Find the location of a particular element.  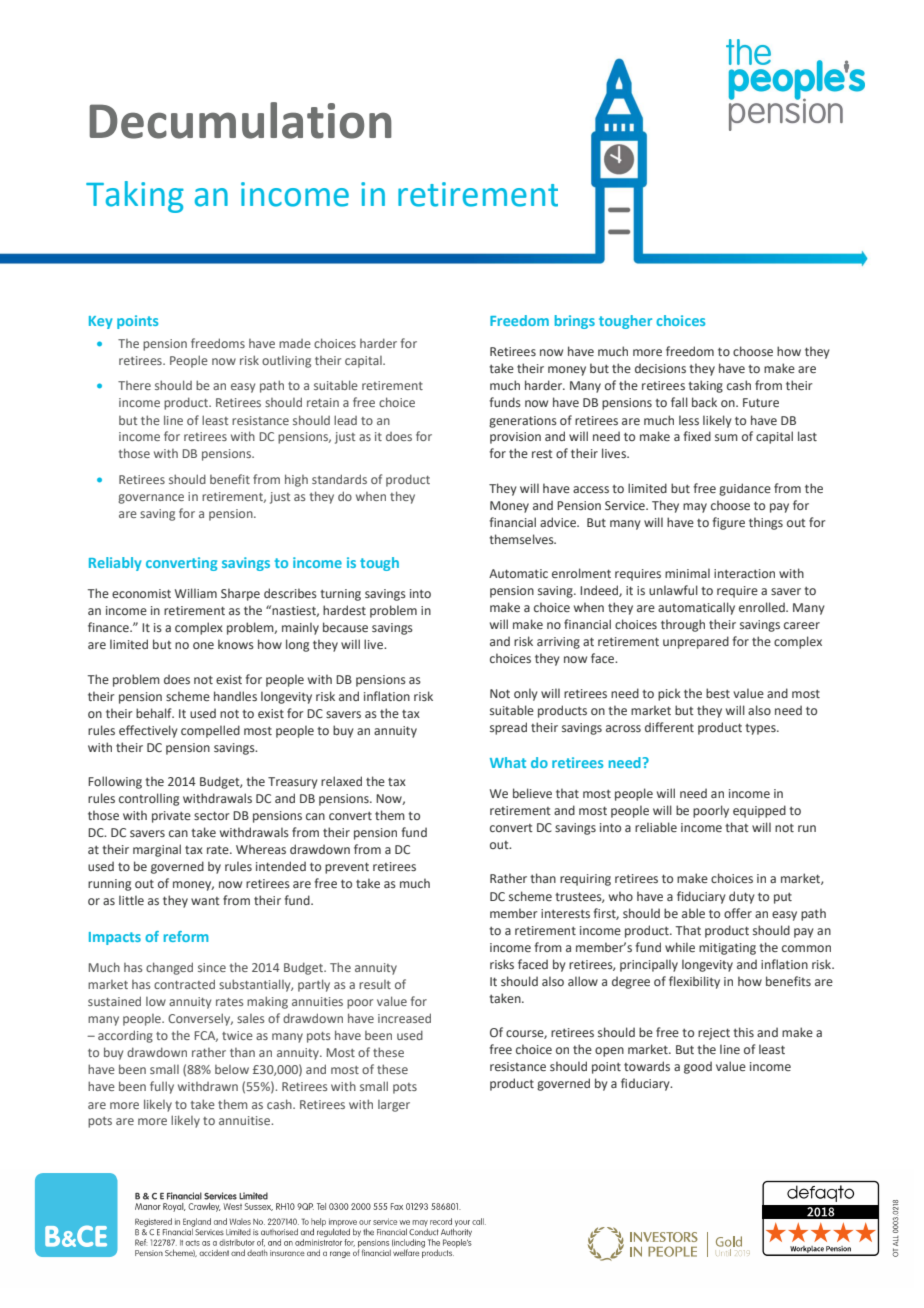

equipped is located at coordinates (759, 811).
